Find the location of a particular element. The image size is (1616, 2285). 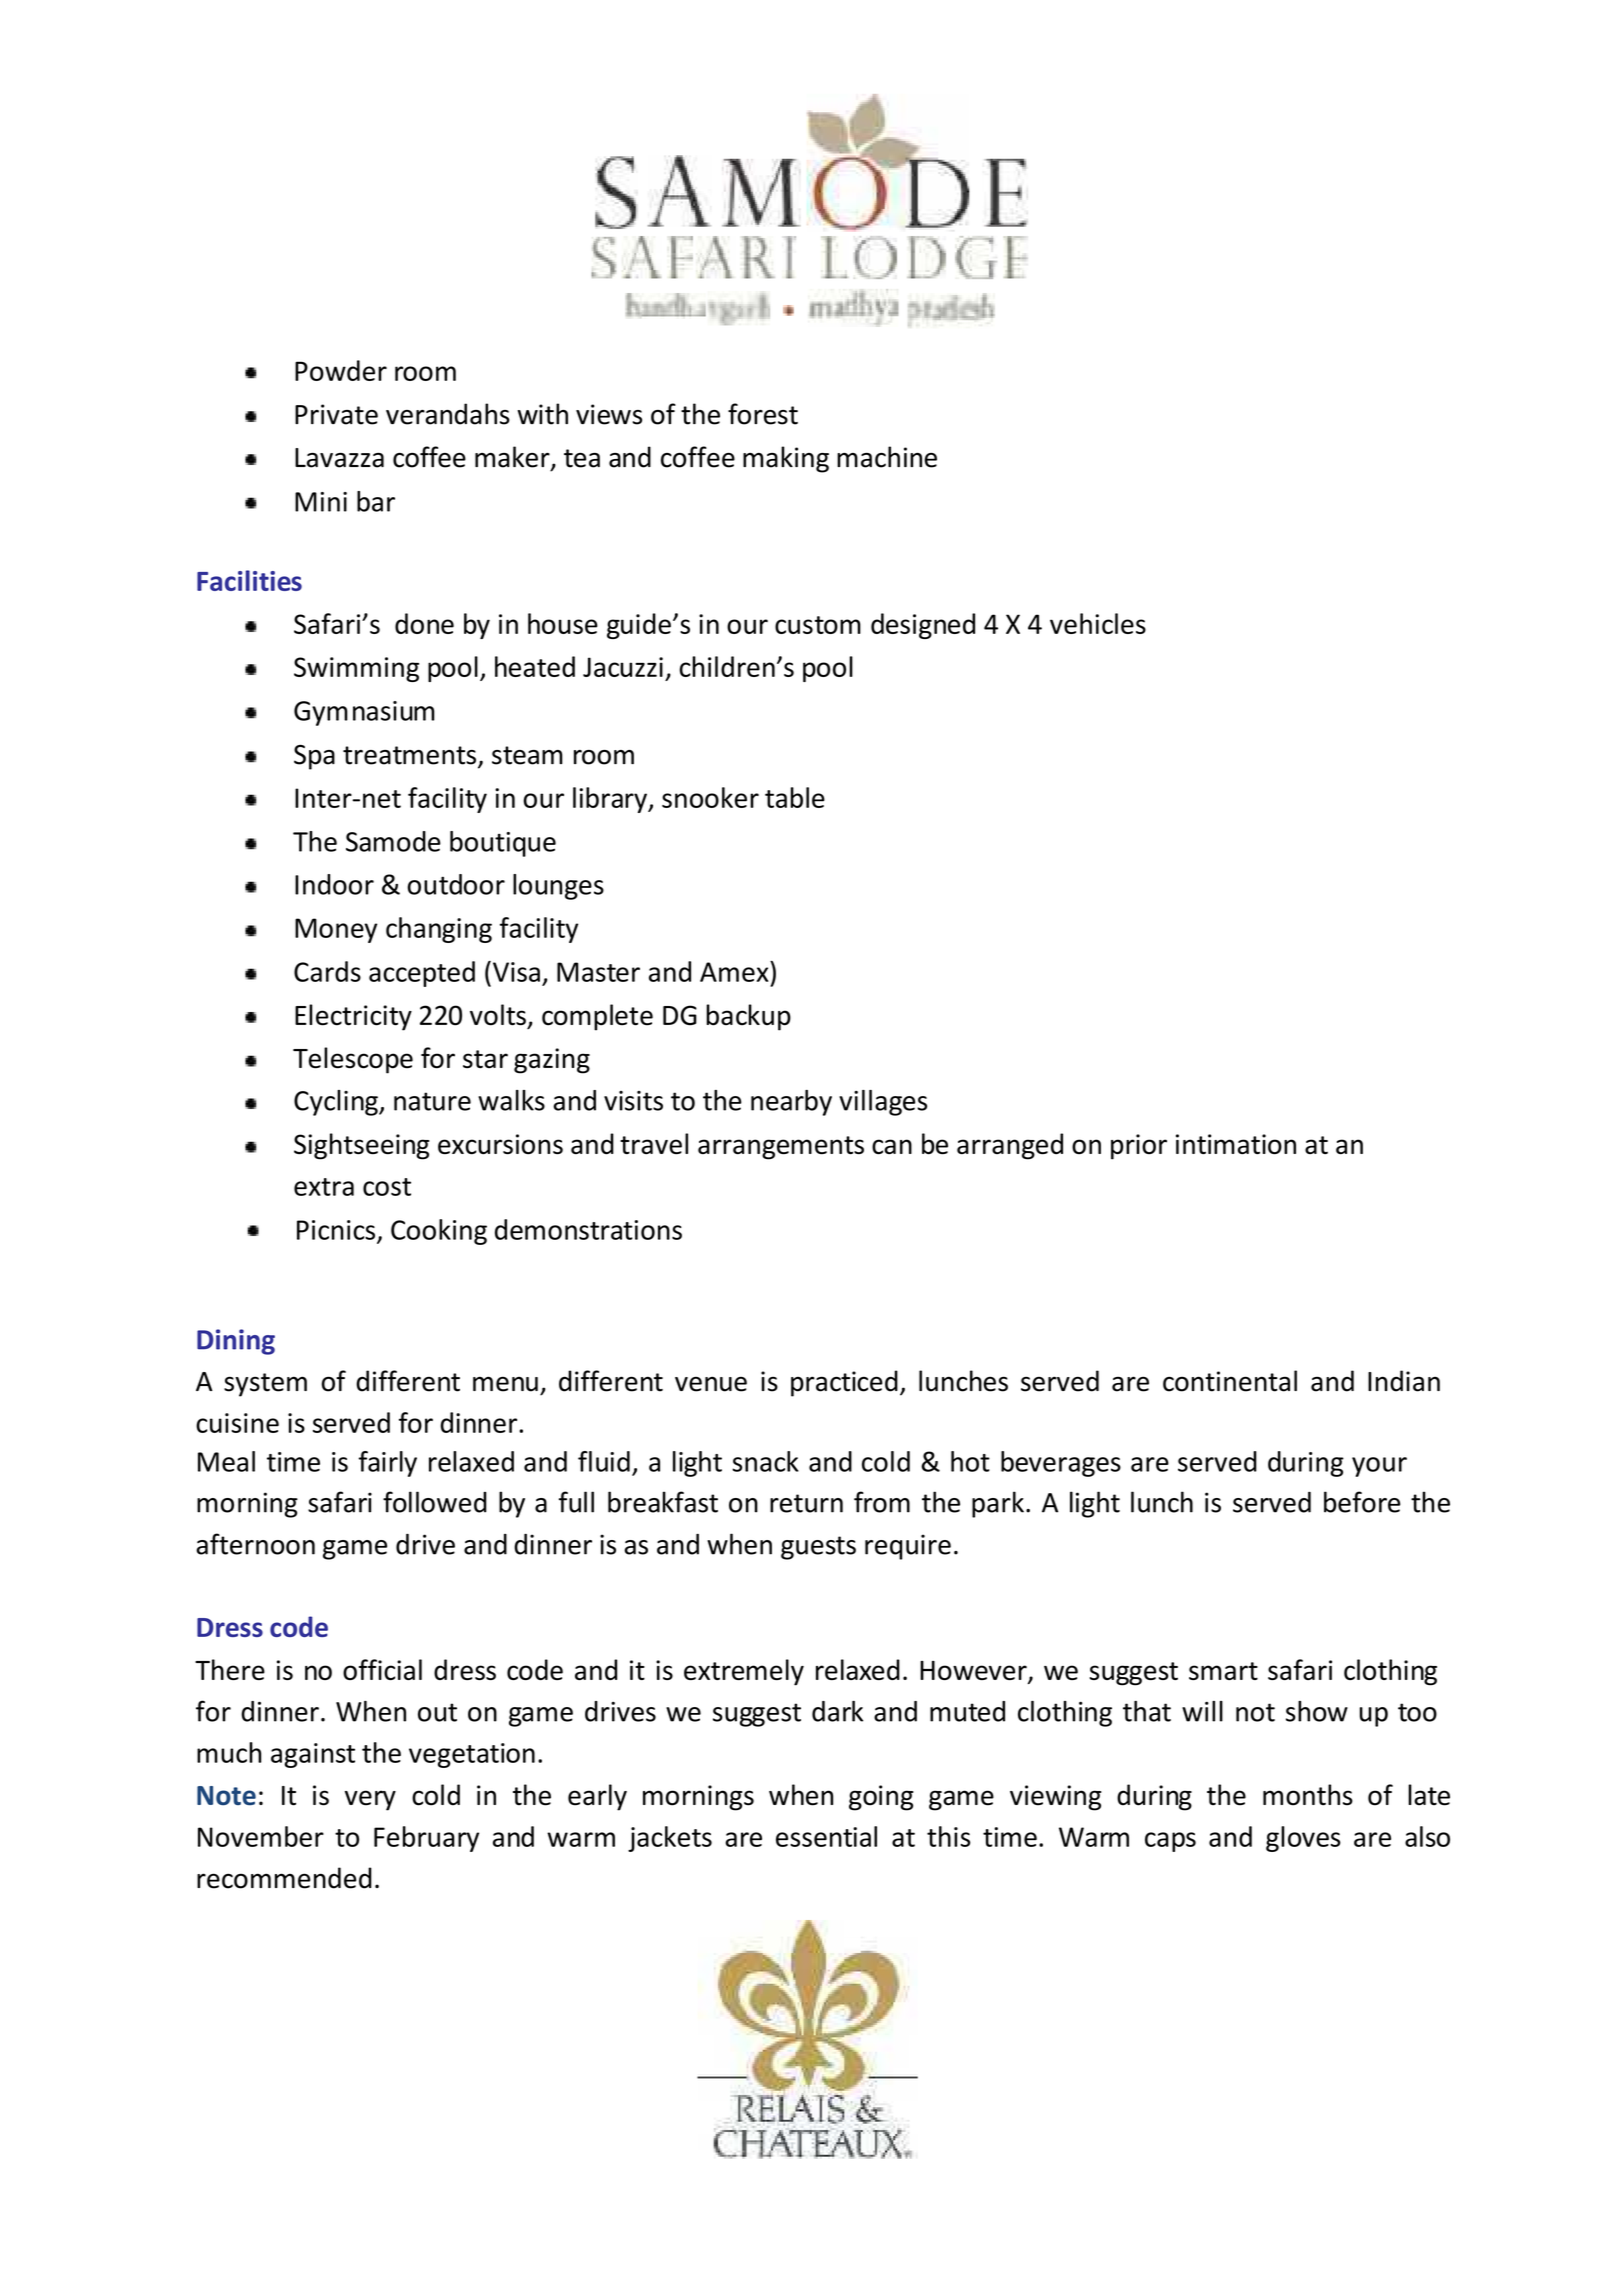

Sightseeing is located at coordinates (361, 1146).
